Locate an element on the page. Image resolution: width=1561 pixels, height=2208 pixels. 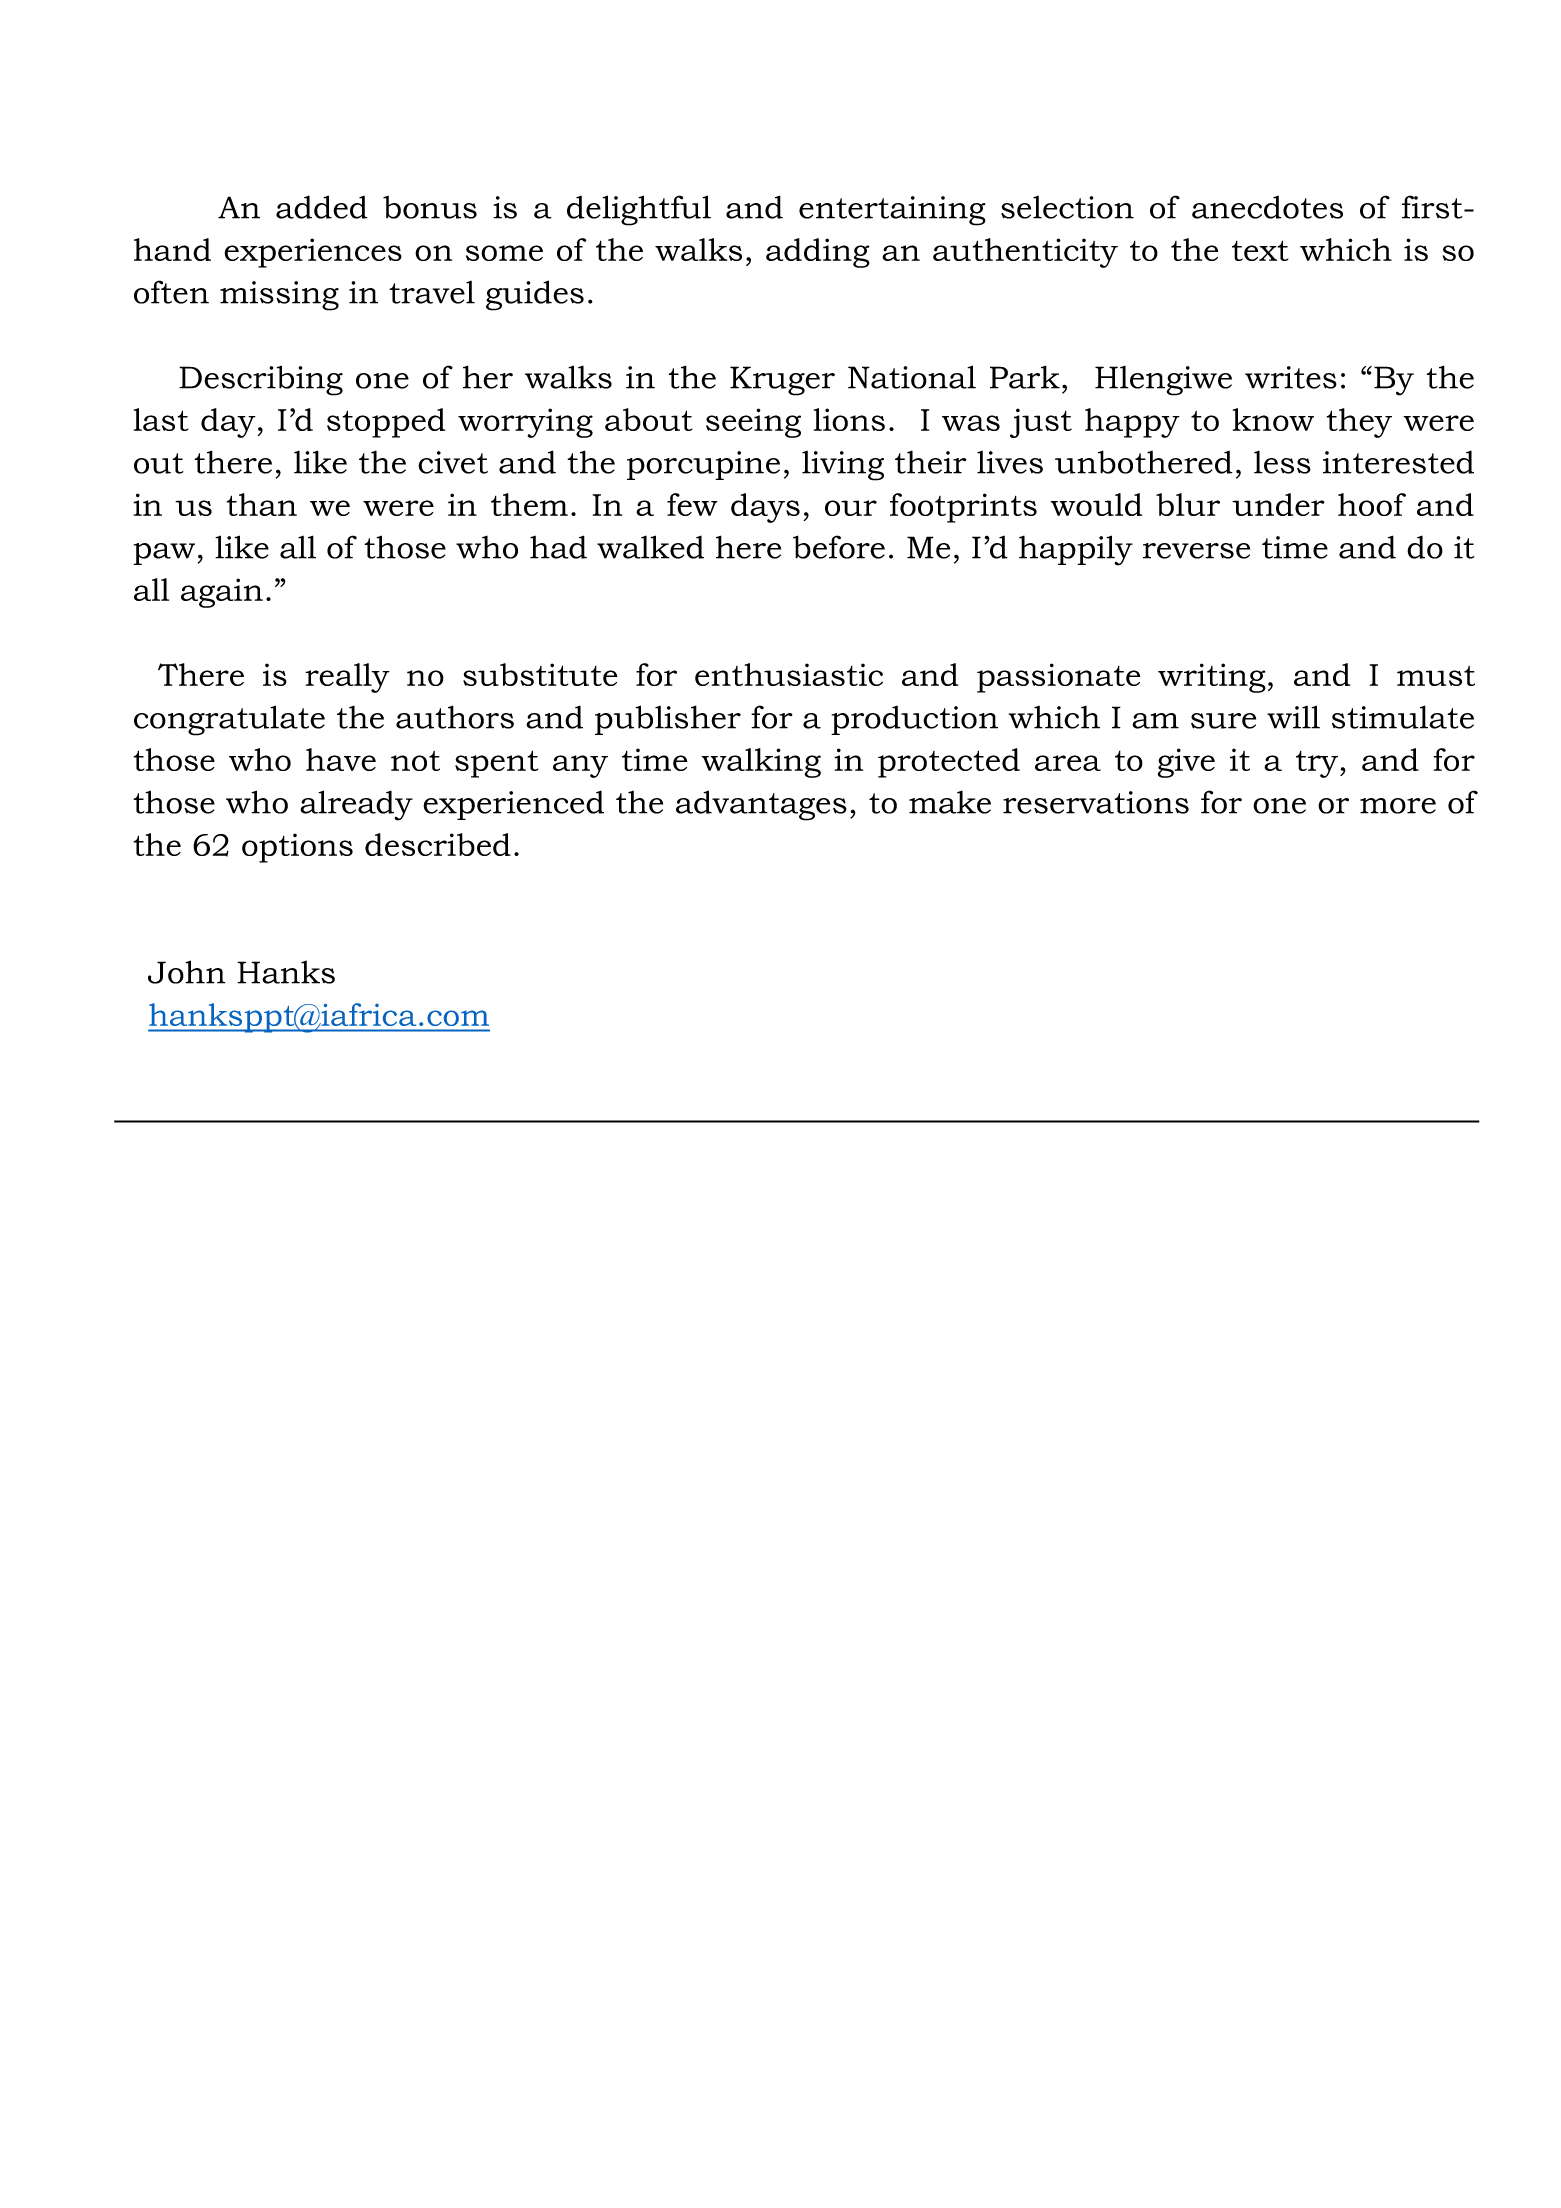
know is located at coordinates (1273, 419).
